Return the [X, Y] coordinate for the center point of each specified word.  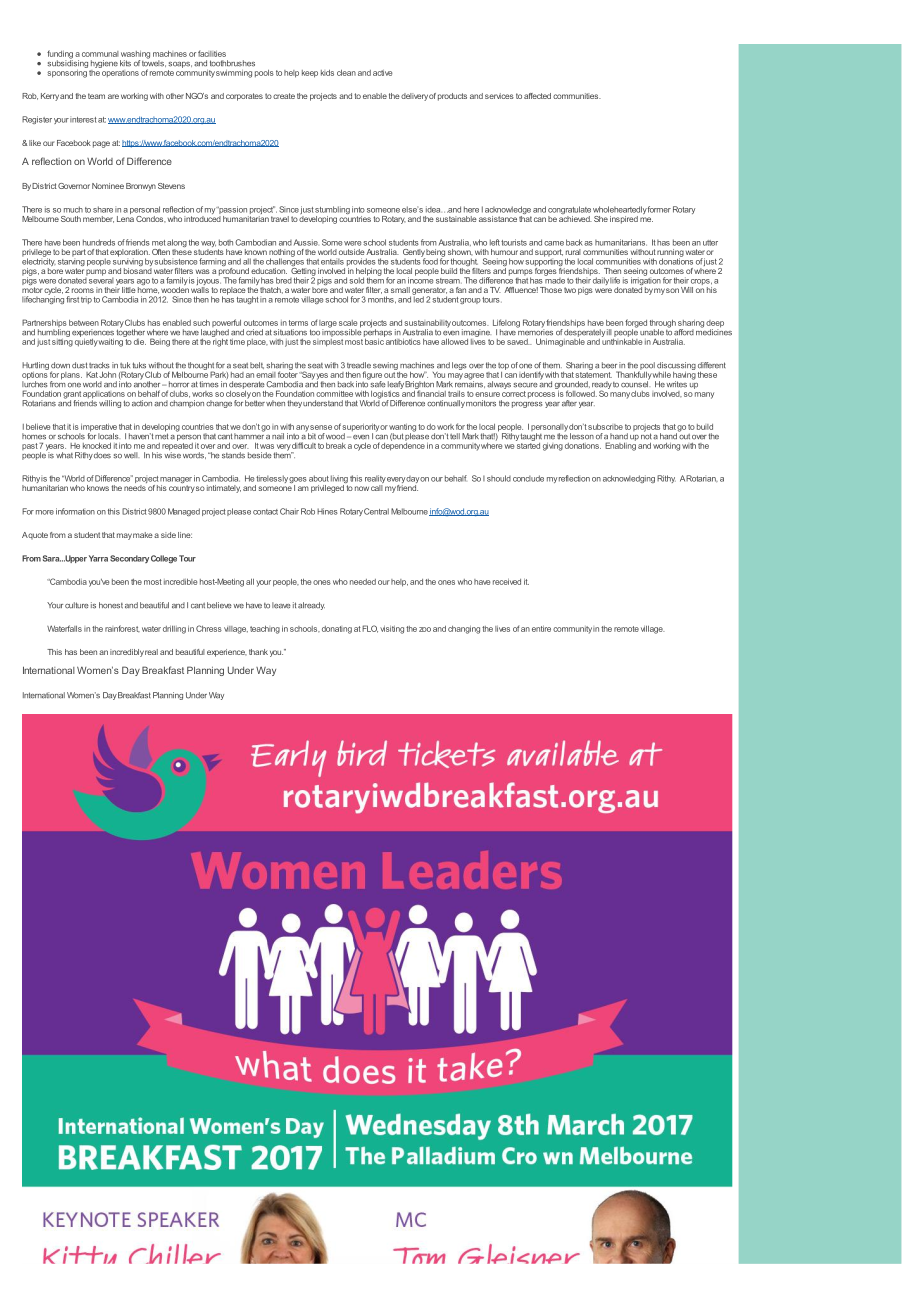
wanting [401, 429]
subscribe [604, 427]
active [382, 73]
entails [332, 261]
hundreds [99, 242]
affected [537, 96]
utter [710, 243]
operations [119, 72]
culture [77, 605]
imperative [98, 429]
